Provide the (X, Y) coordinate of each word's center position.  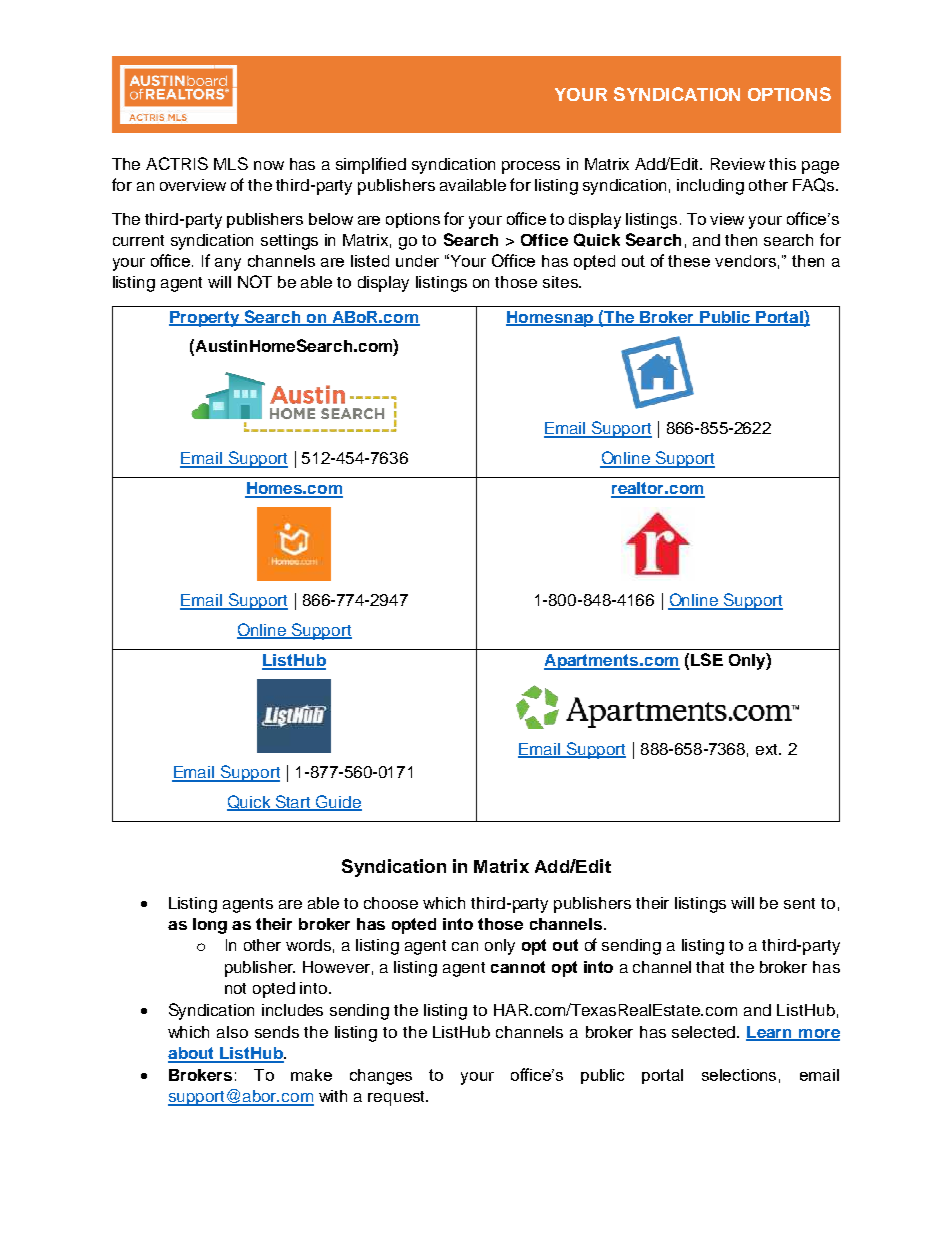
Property (205, 319)
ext (768, 749)
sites (561, 282)
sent (799, 903)
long (210, 926)
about (192, 1054)
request (397, 1098)
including (710, 187)
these (689, 261)
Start (293, 803)
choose (391, 903)
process (531, 167)
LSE (707, 659)
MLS (231, 163)
